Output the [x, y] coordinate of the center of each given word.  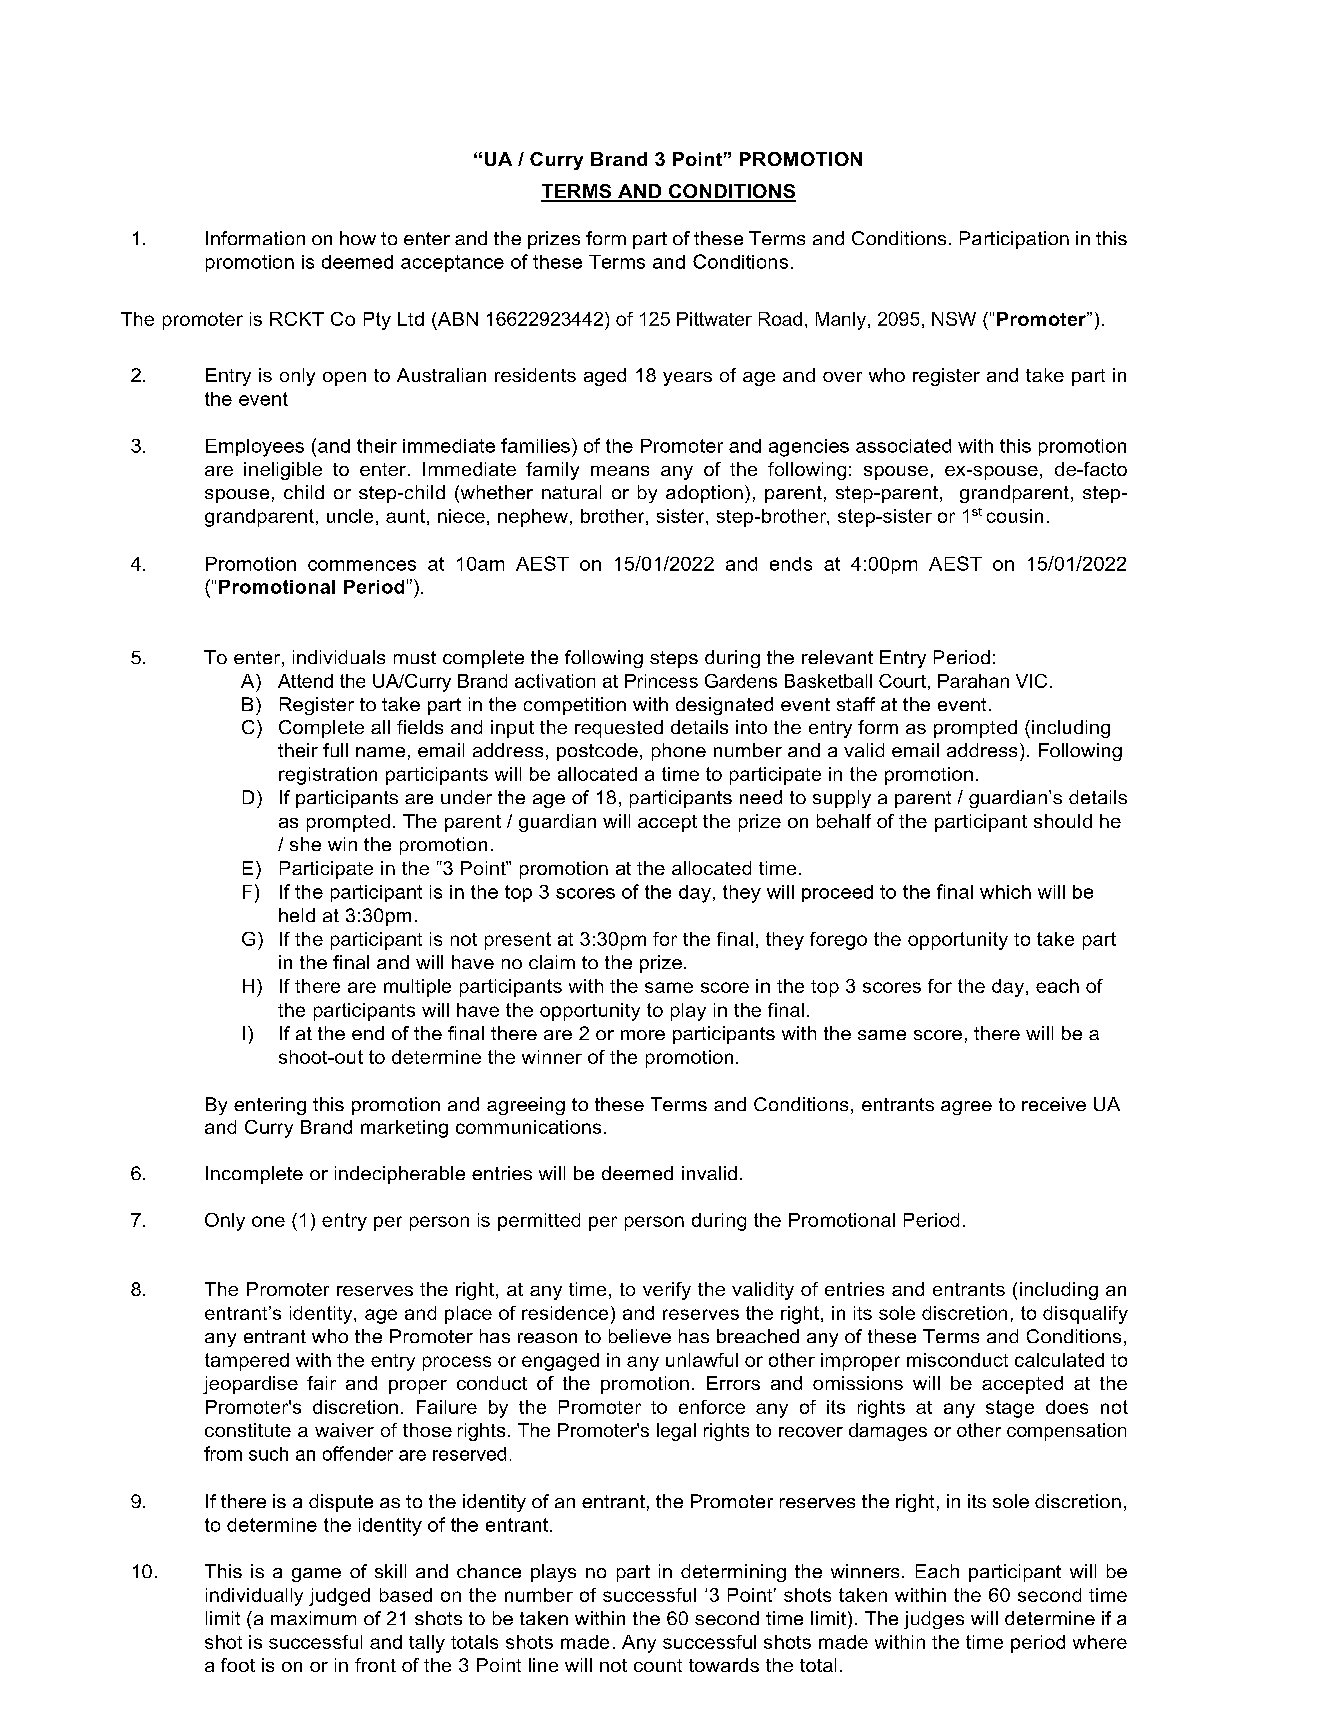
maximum [313, 1618]
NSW [954, 319]
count [658, 1665]
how [358, 238]
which [1005, 892]
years [687, 379]
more [643, 1035]
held [297, 915]
